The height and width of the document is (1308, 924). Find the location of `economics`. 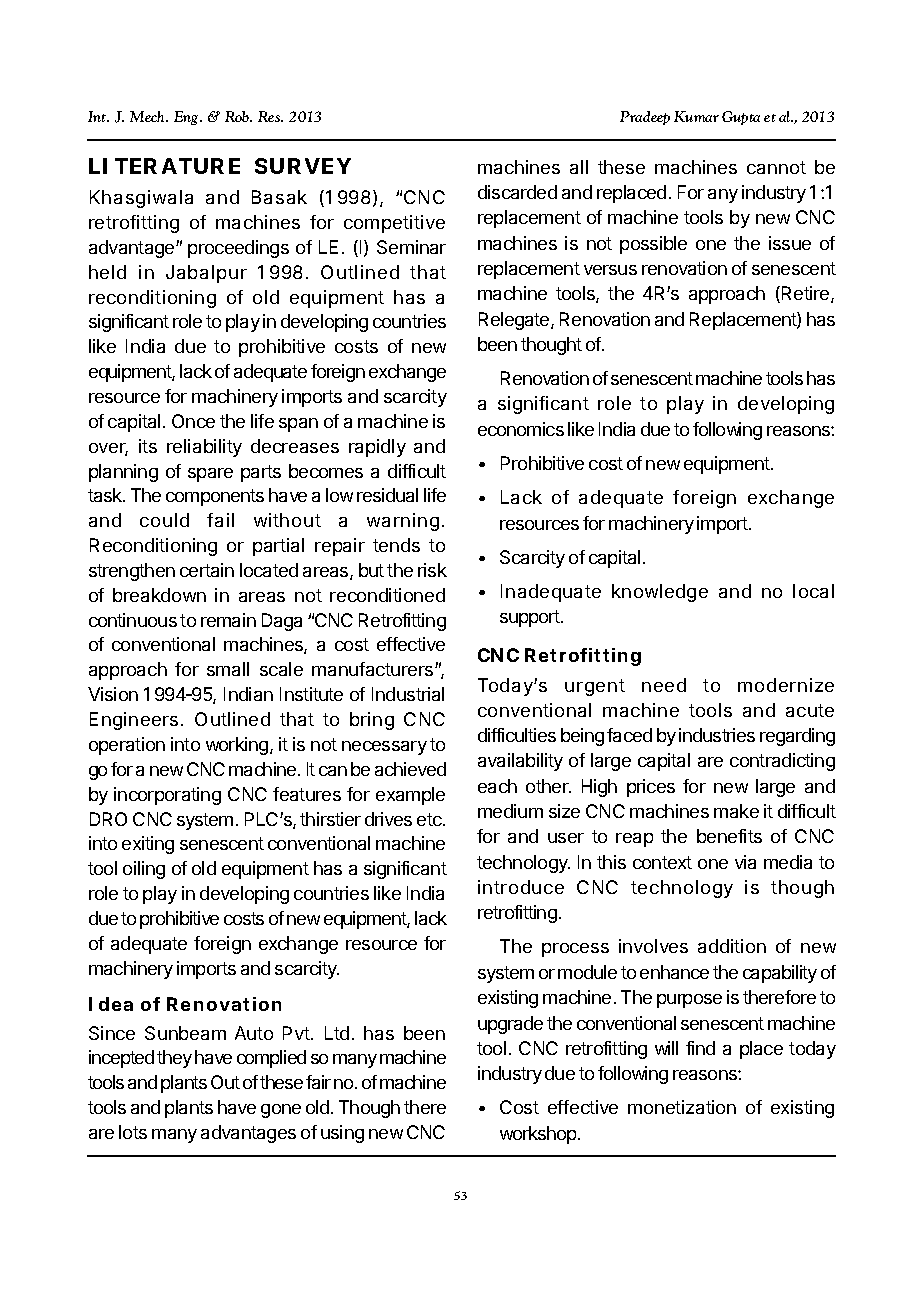

economics is located at coordinates (521, 429).
